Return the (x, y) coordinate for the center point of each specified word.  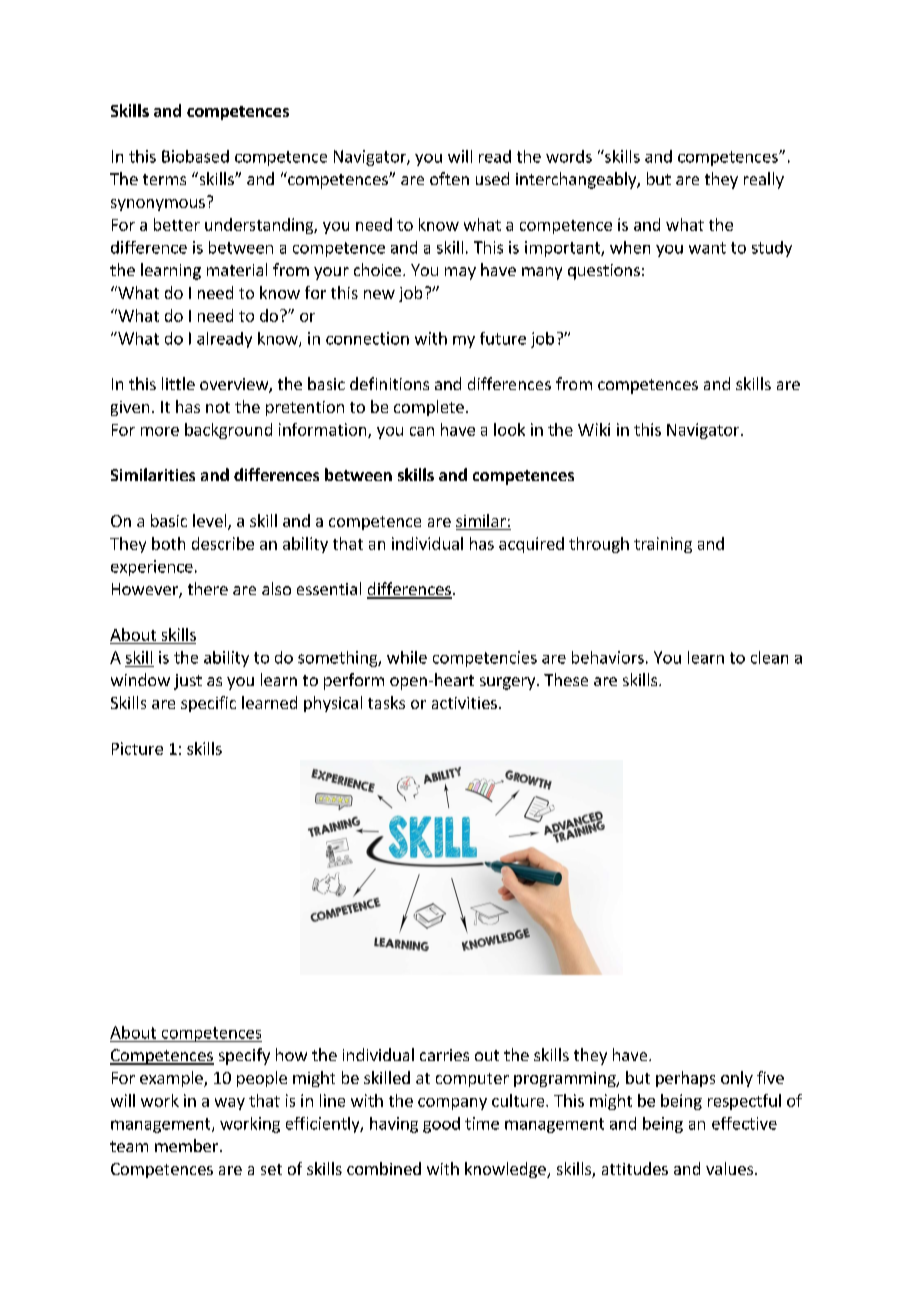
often (449, 178)
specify (244, 1056)
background (228, 431)
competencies (485, 659)
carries (444, 1055)
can (422, 431)
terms (164, 179)
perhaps (685, 1079)
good (441, 1125)
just (188, 682)
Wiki (594, 429)
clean (769, 657)
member (186, 1145)
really (764, 180)
